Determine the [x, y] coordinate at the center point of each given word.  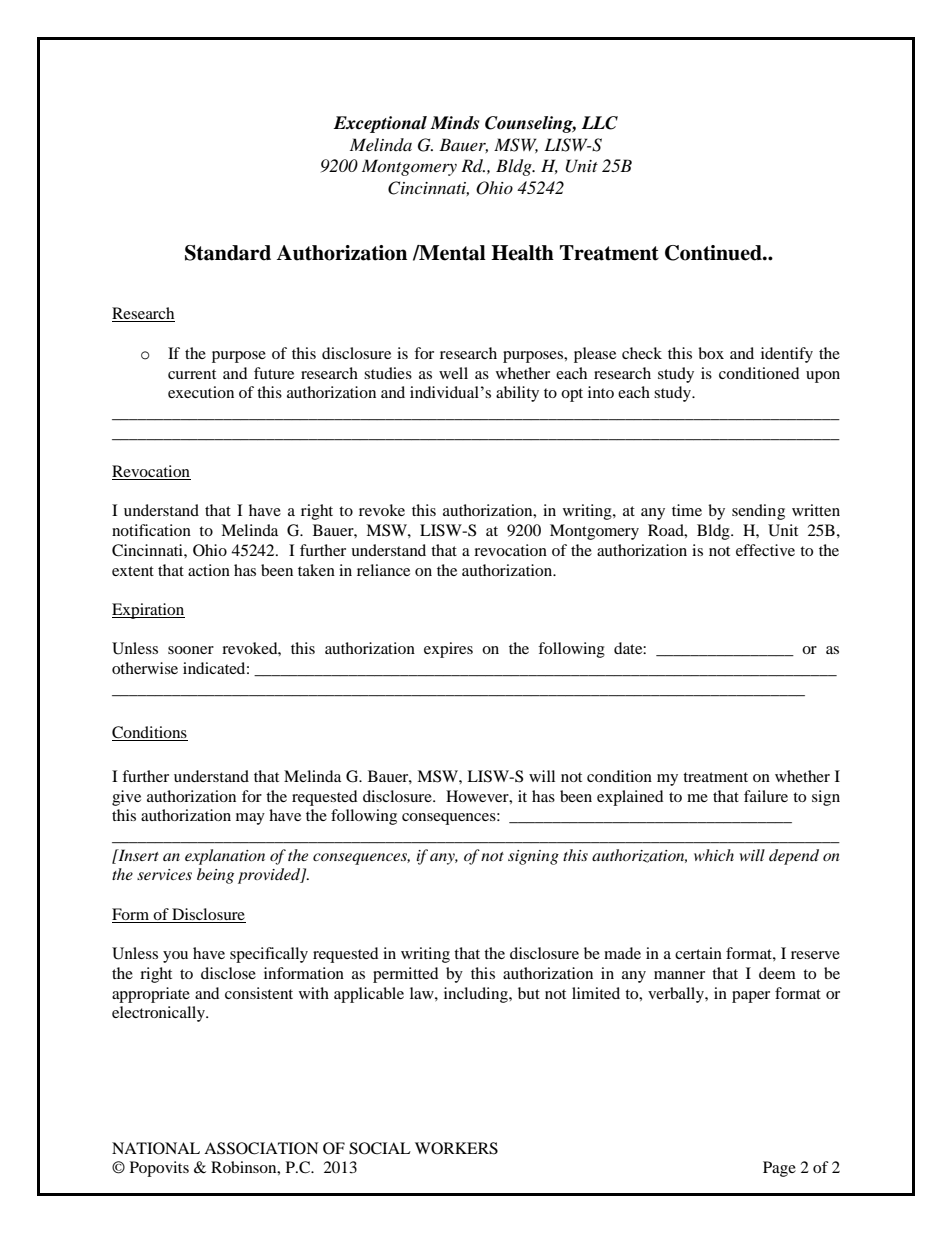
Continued [714, 253]
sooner [191, 650]
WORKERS [456, 1148]
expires [448, 650]
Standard [228, 253]
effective [765, 550]
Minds [454, 123]
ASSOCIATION [261, 1148]
